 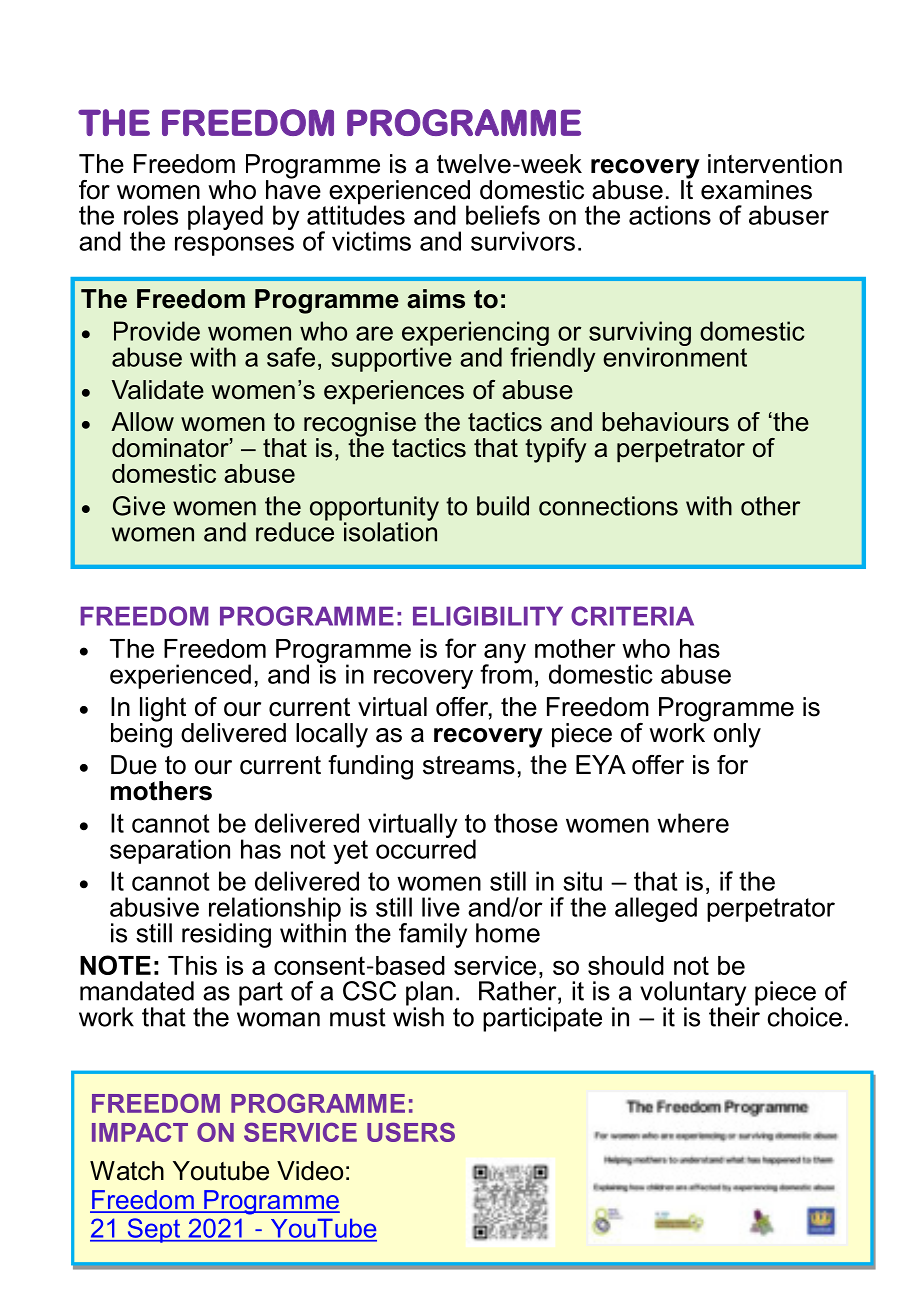 I want to click on Sept, so click(x=154, y=1230).
